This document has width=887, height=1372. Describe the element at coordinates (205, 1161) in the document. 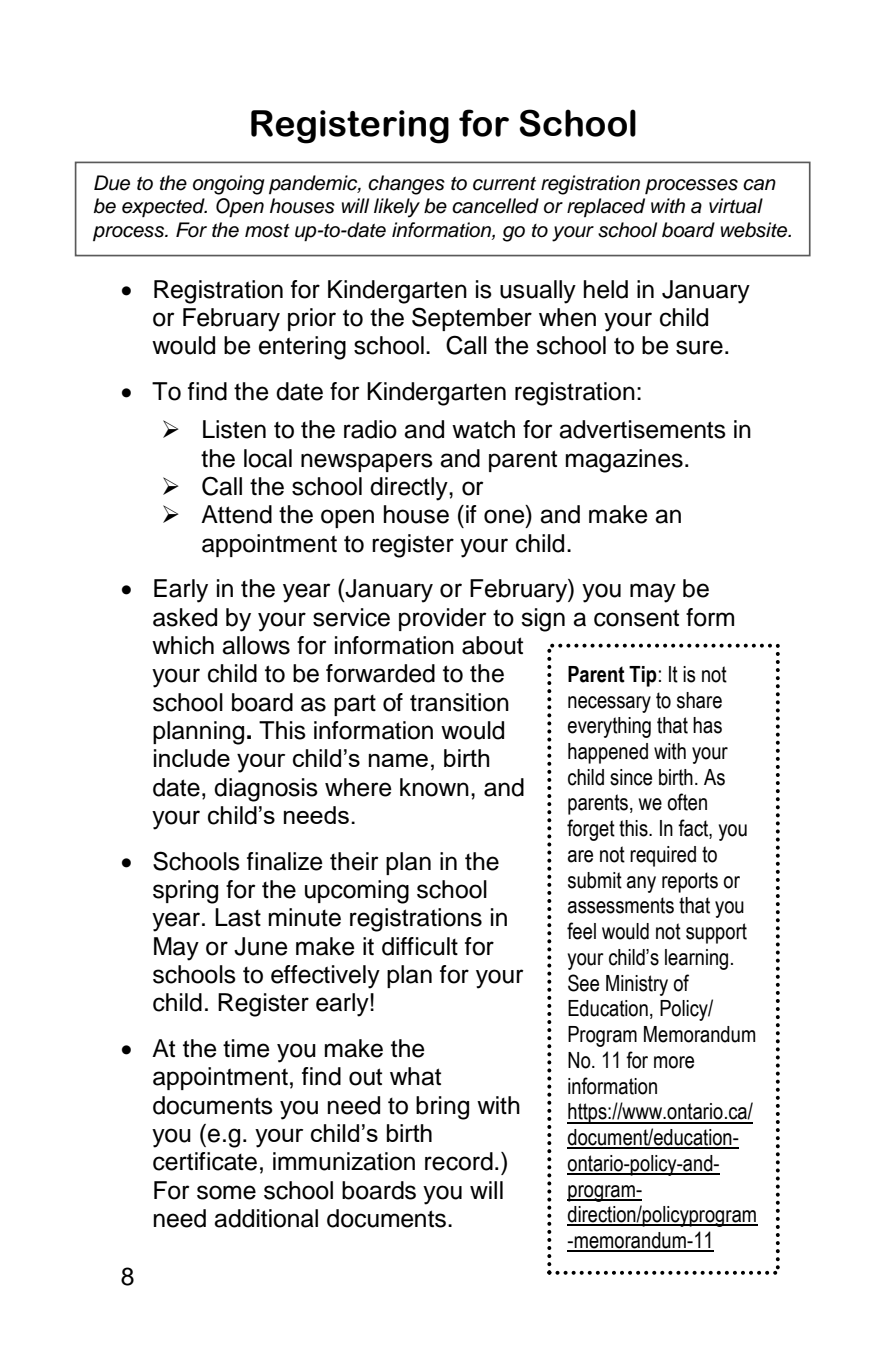

I see `certificate` at that location.
